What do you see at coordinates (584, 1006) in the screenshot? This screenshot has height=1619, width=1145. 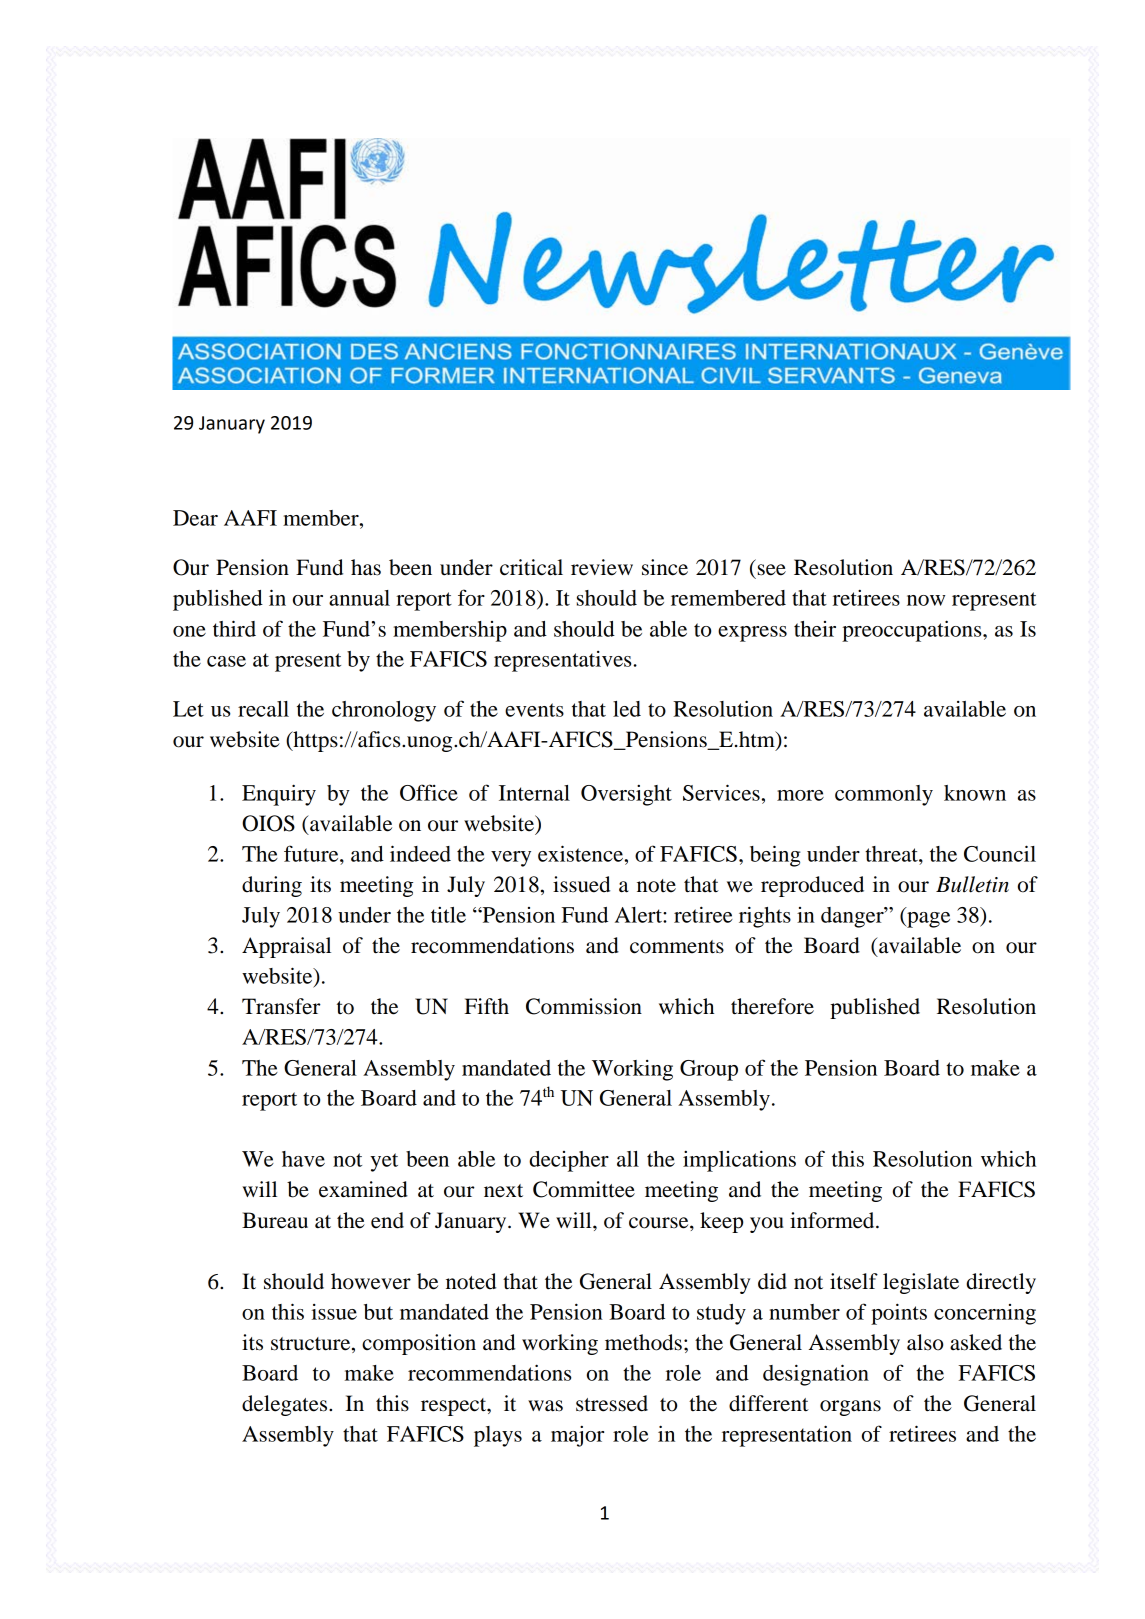 I see `Commission` at bounding box center [584, 1006].
